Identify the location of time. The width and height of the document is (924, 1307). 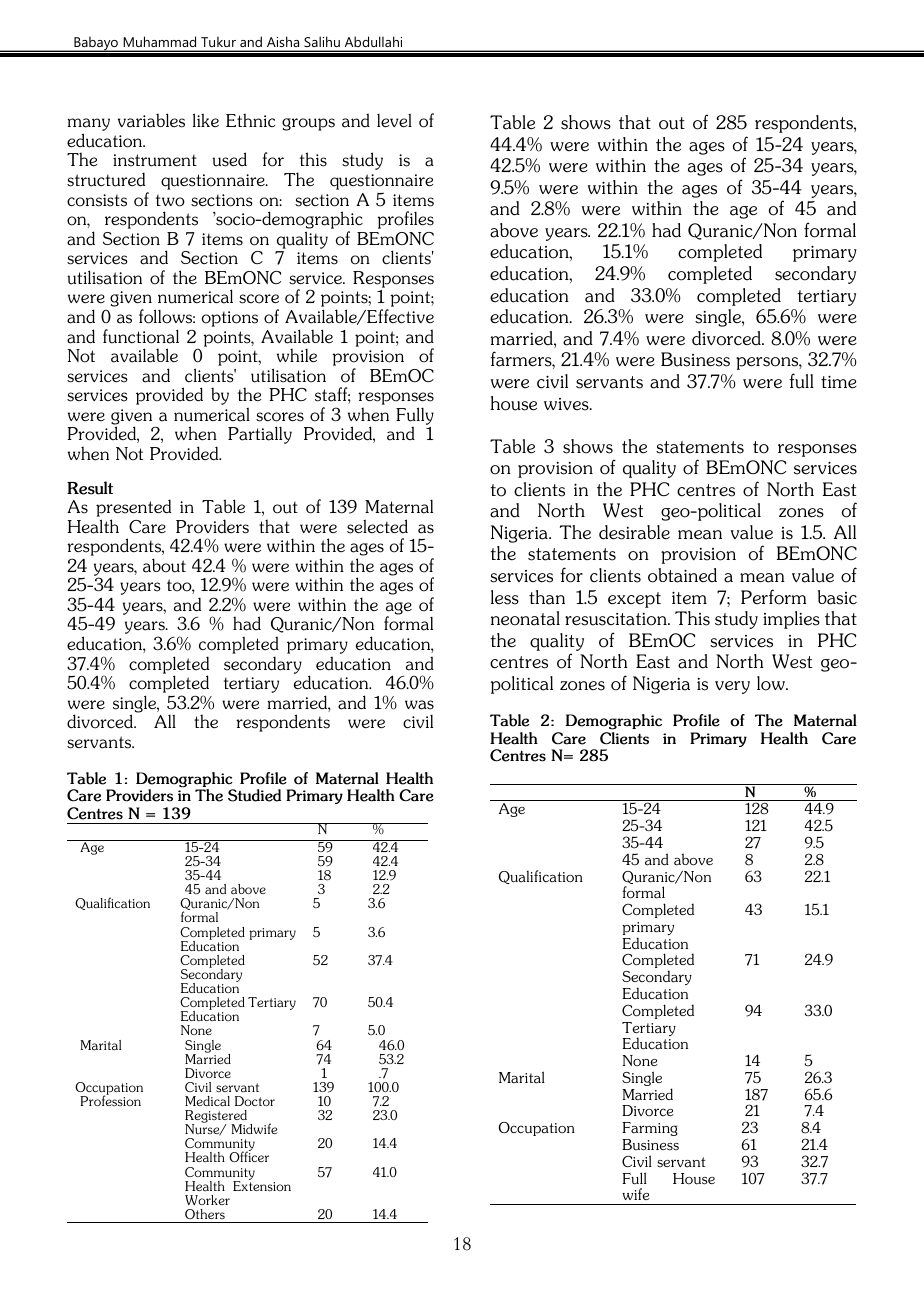
(839, 382).
